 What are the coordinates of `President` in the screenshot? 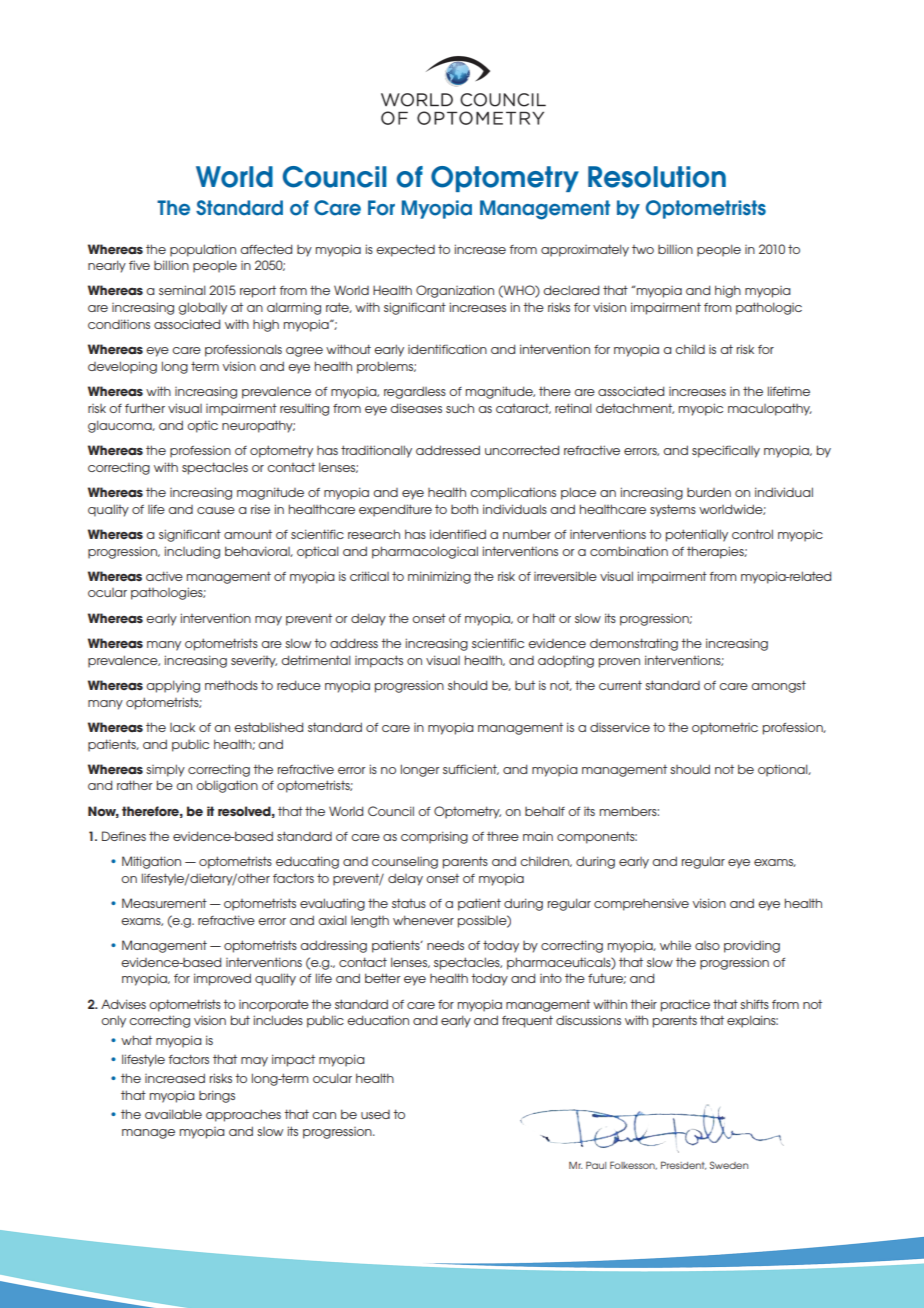 It's located at (683, 1165).
